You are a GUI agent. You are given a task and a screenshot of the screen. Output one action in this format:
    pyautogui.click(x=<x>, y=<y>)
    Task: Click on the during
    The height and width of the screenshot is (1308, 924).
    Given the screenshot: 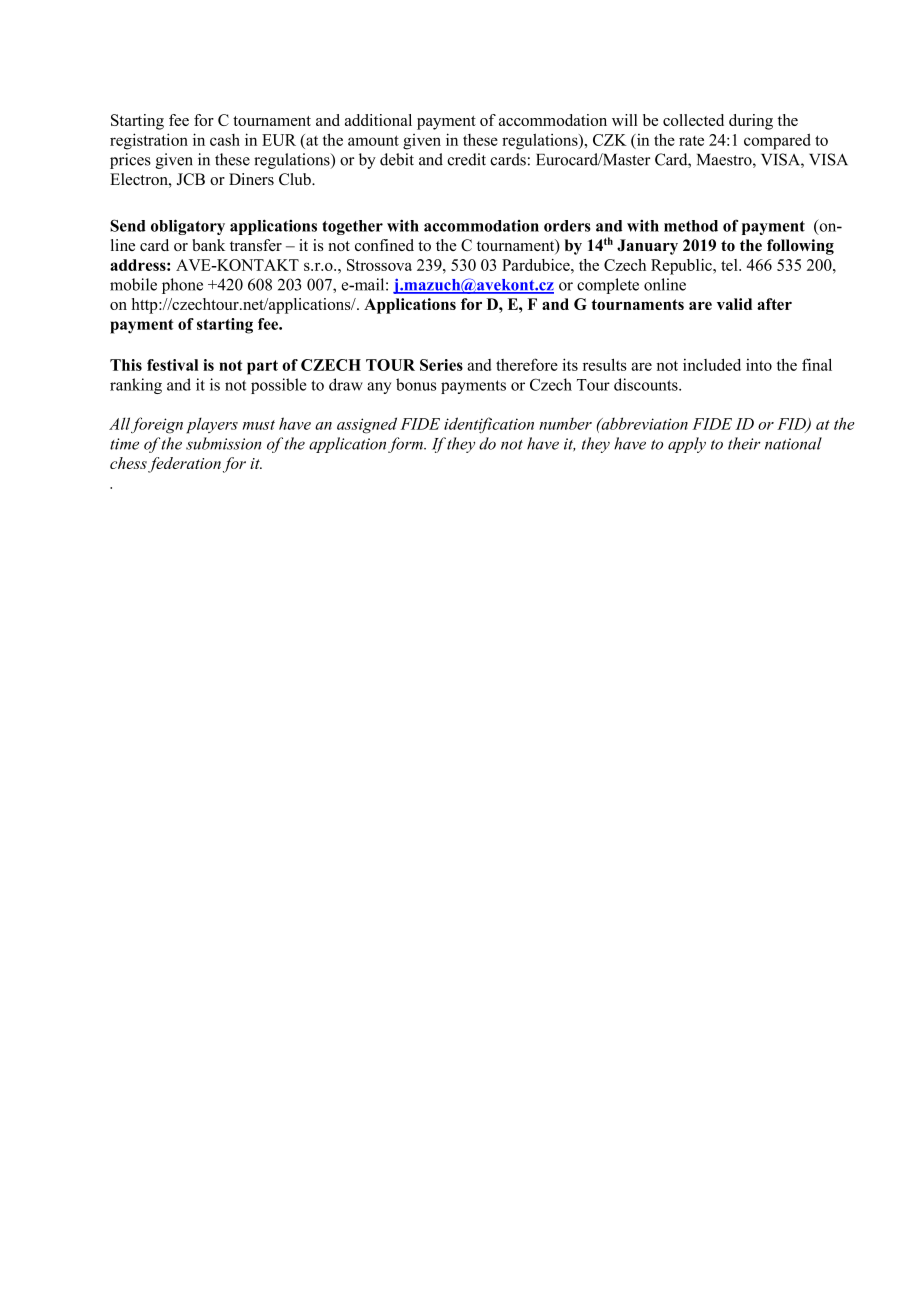 What is the action you would take?
    pyautogui.click(x=751, y=122)
